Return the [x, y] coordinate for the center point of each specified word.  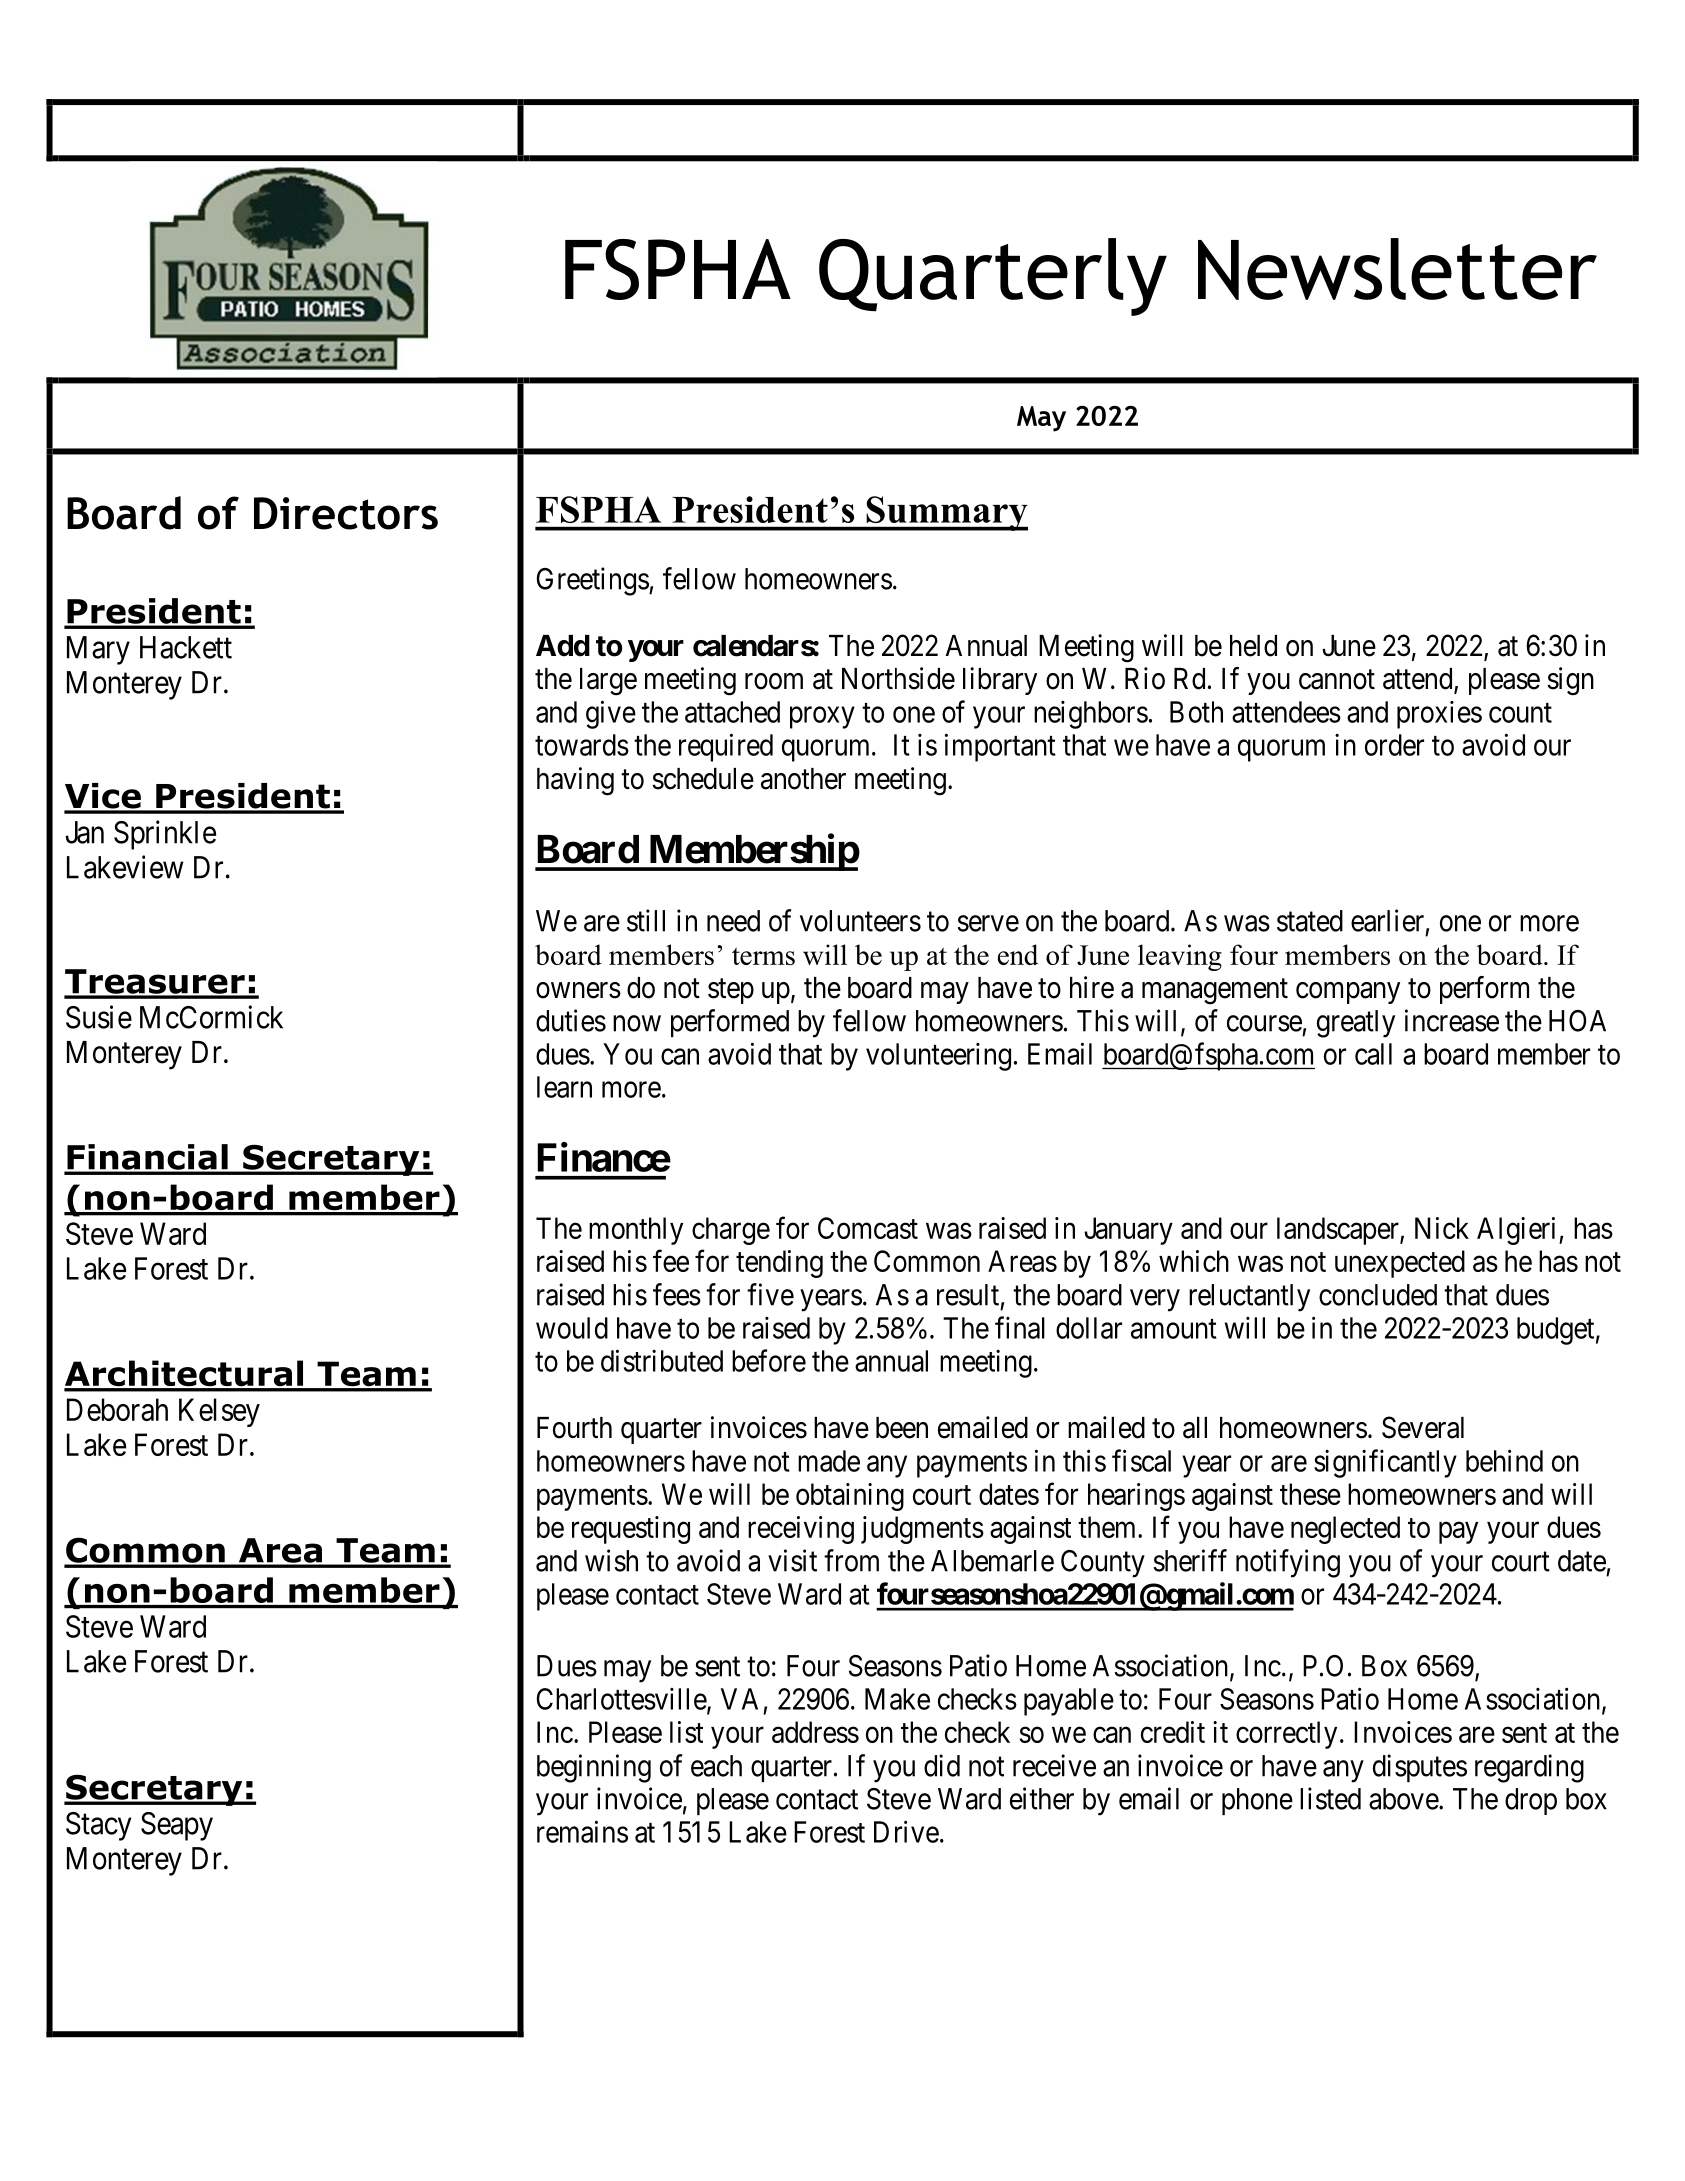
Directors [346, 513]
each [716, 1766]
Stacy [98, 1826]
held [1253, 646]
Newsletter [1397, 269]
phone [1257, 1801]
